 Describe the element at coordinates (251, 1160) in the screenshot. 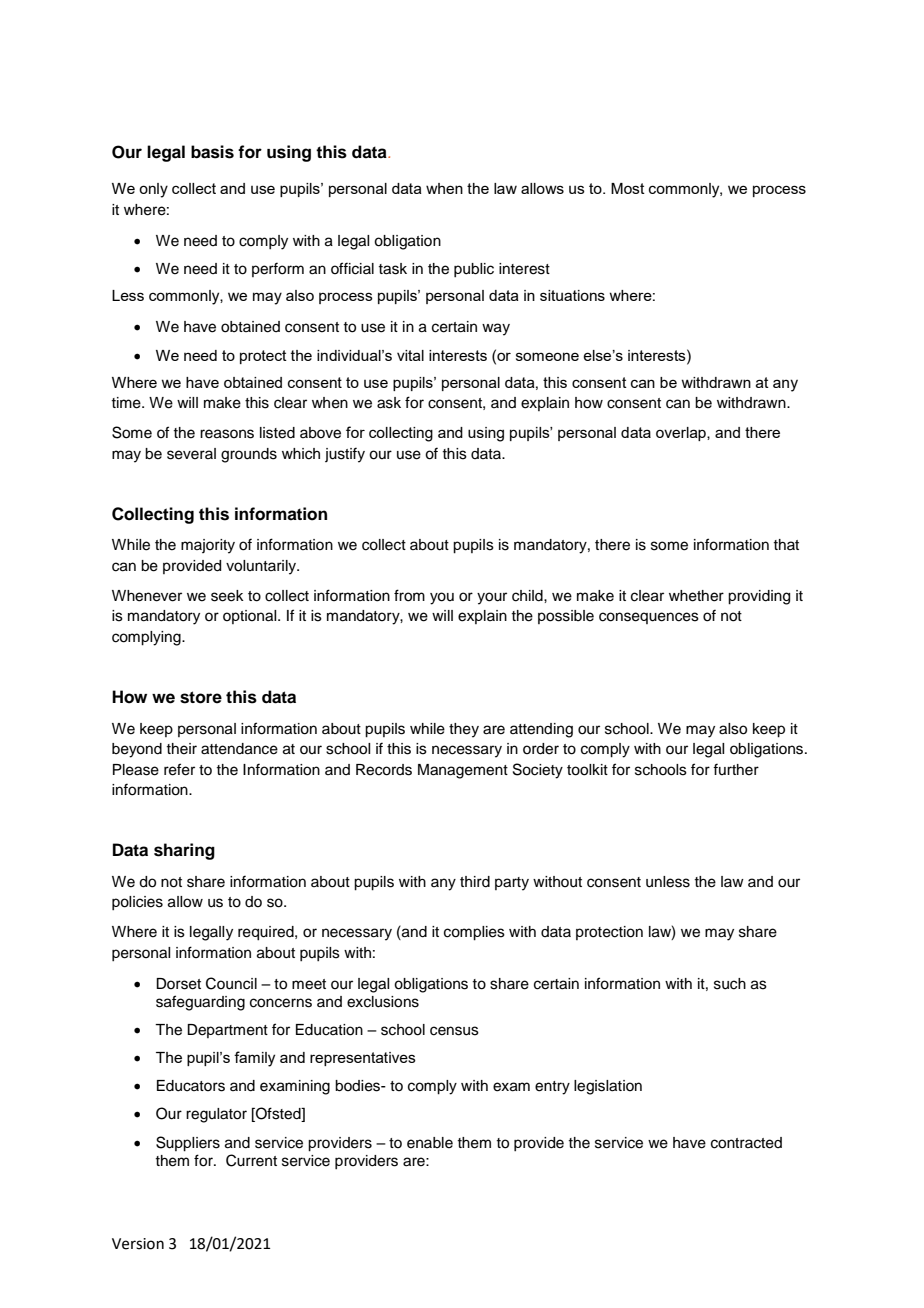

I see `Current` at that location.
